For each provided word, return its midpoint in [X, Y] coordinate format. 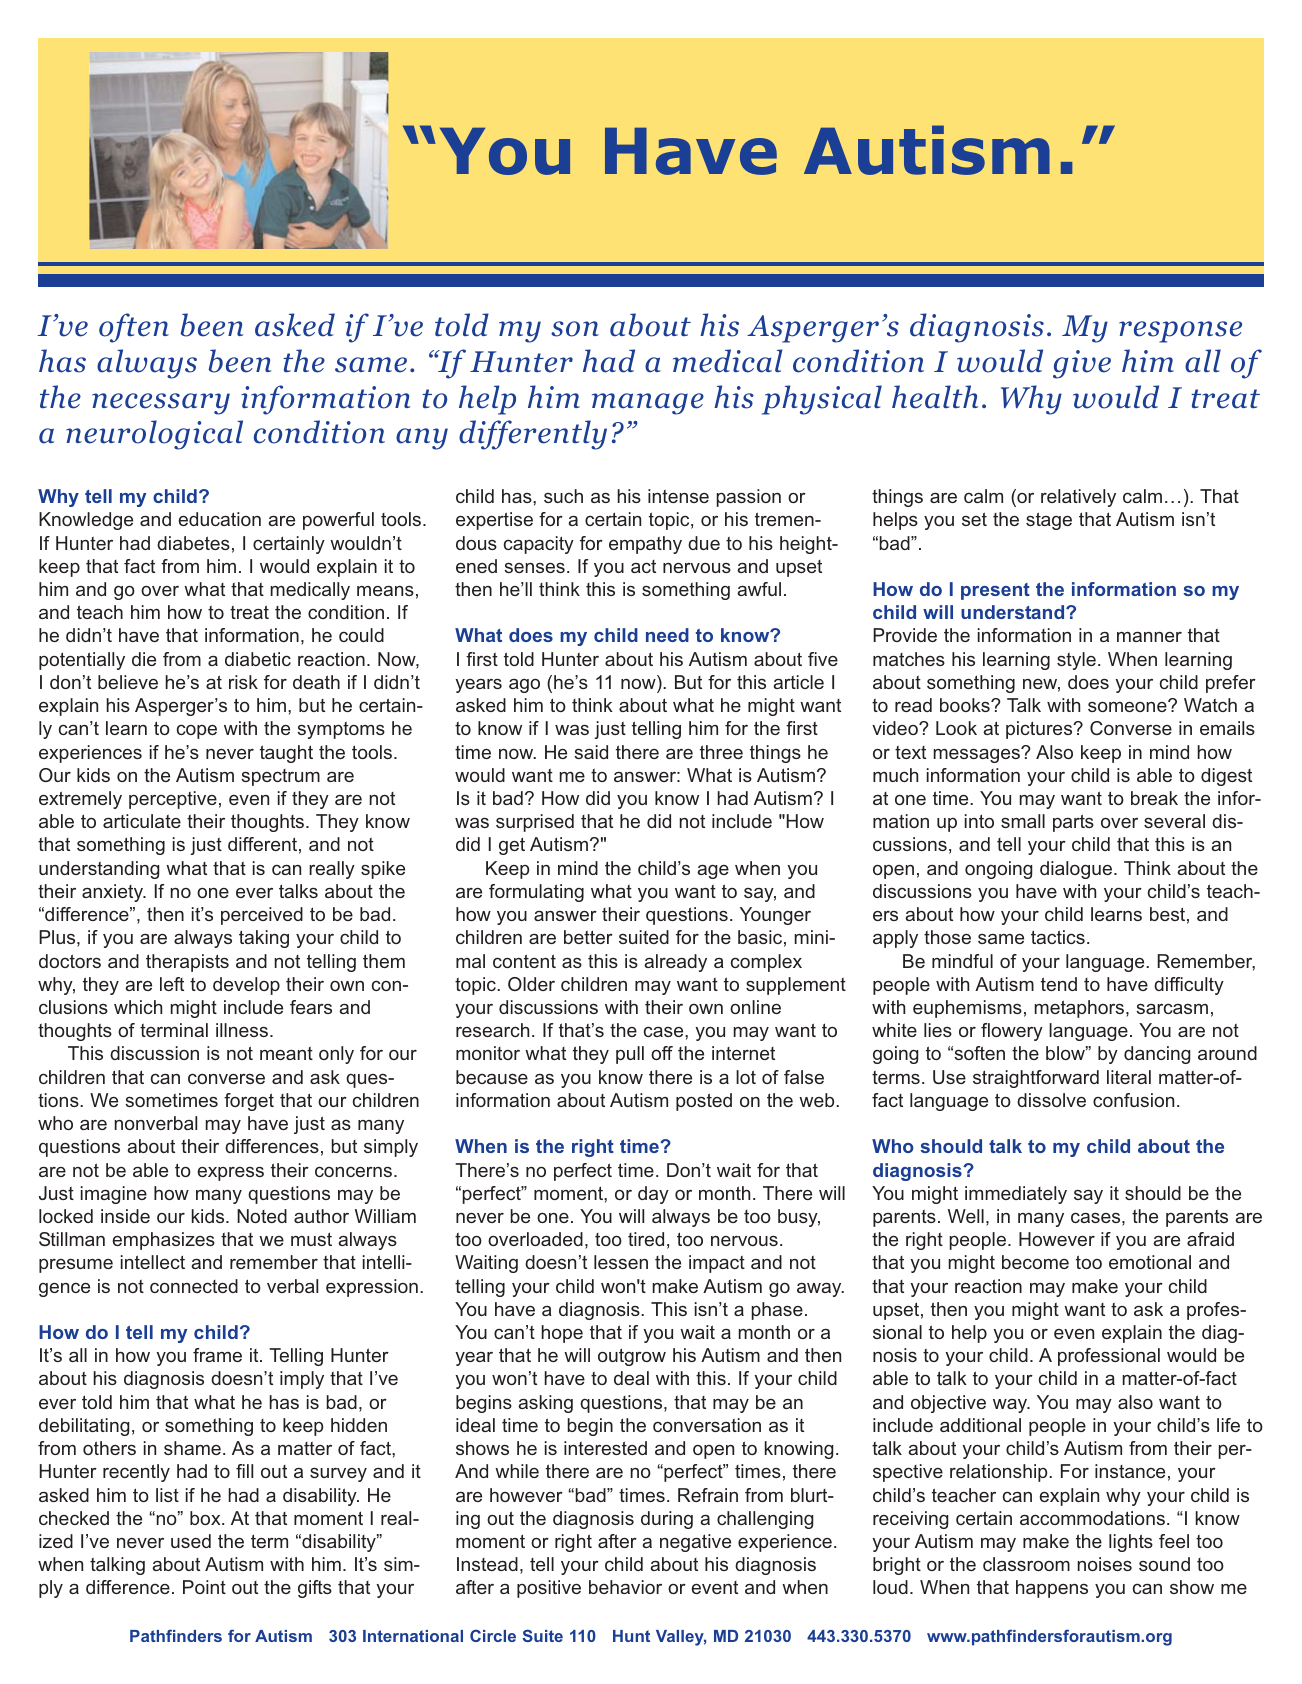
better [588, 937]
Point [204, 1587]
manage [648, 404]
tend [1059, 984]
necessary [161, 404]
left [172, 984]
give [1082, 364]
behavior [625, 1587]
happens [1052, 1589]
